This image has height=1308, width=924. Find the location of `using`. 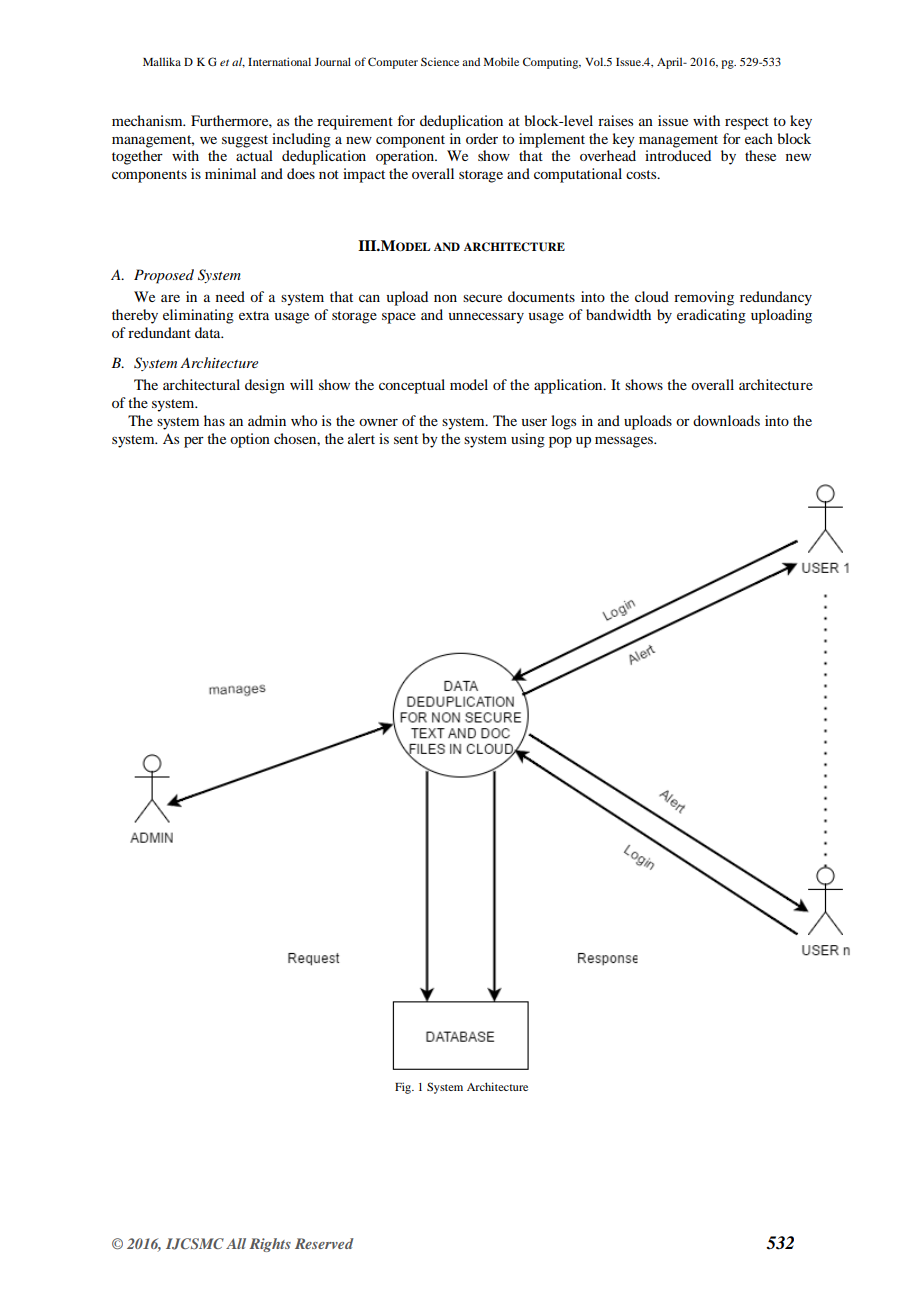

using is located at coordinates (528, 440).
